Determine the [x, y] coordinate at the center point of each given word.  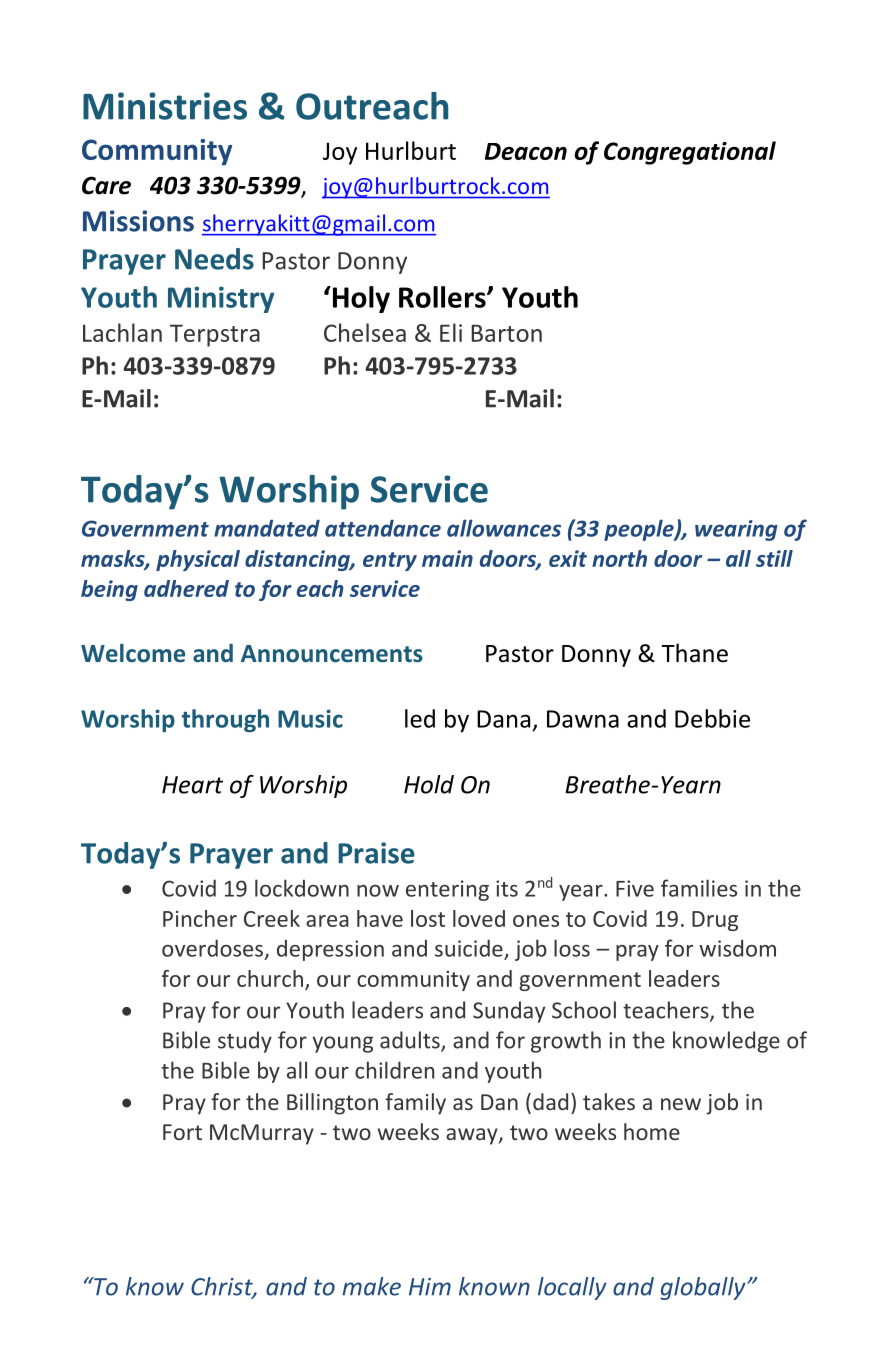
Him [430, 1287]
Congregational [690, 153]
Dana [503, 719]
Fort [182, 1132]
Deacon [526, 151]
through [225, 721]
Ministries [165, 106]
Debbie [712, 718]
